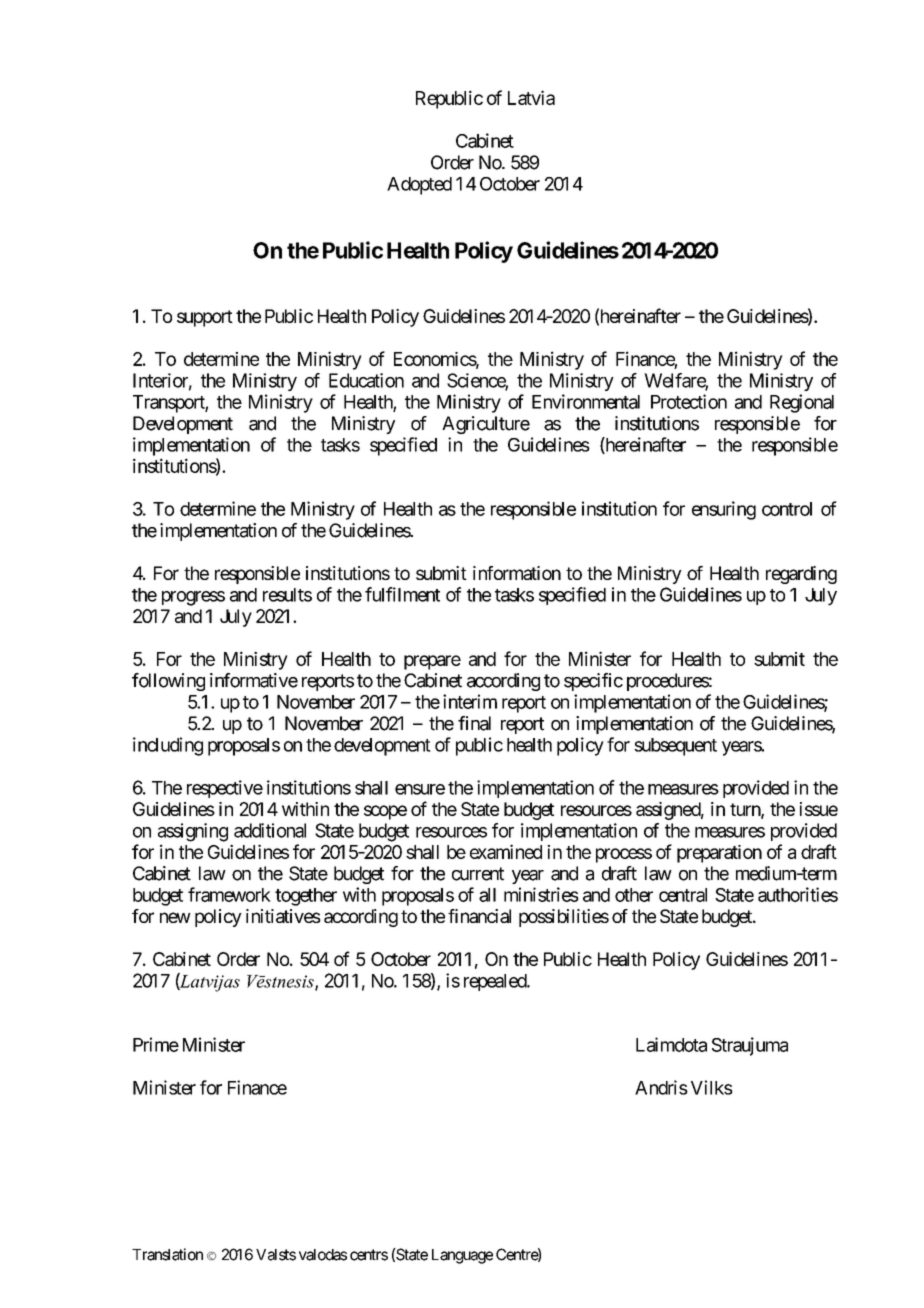 The width and height of the image is (924, 1308). Describe the element at coordinates (419, 186) in the image. I see `Adopted` at that location.
